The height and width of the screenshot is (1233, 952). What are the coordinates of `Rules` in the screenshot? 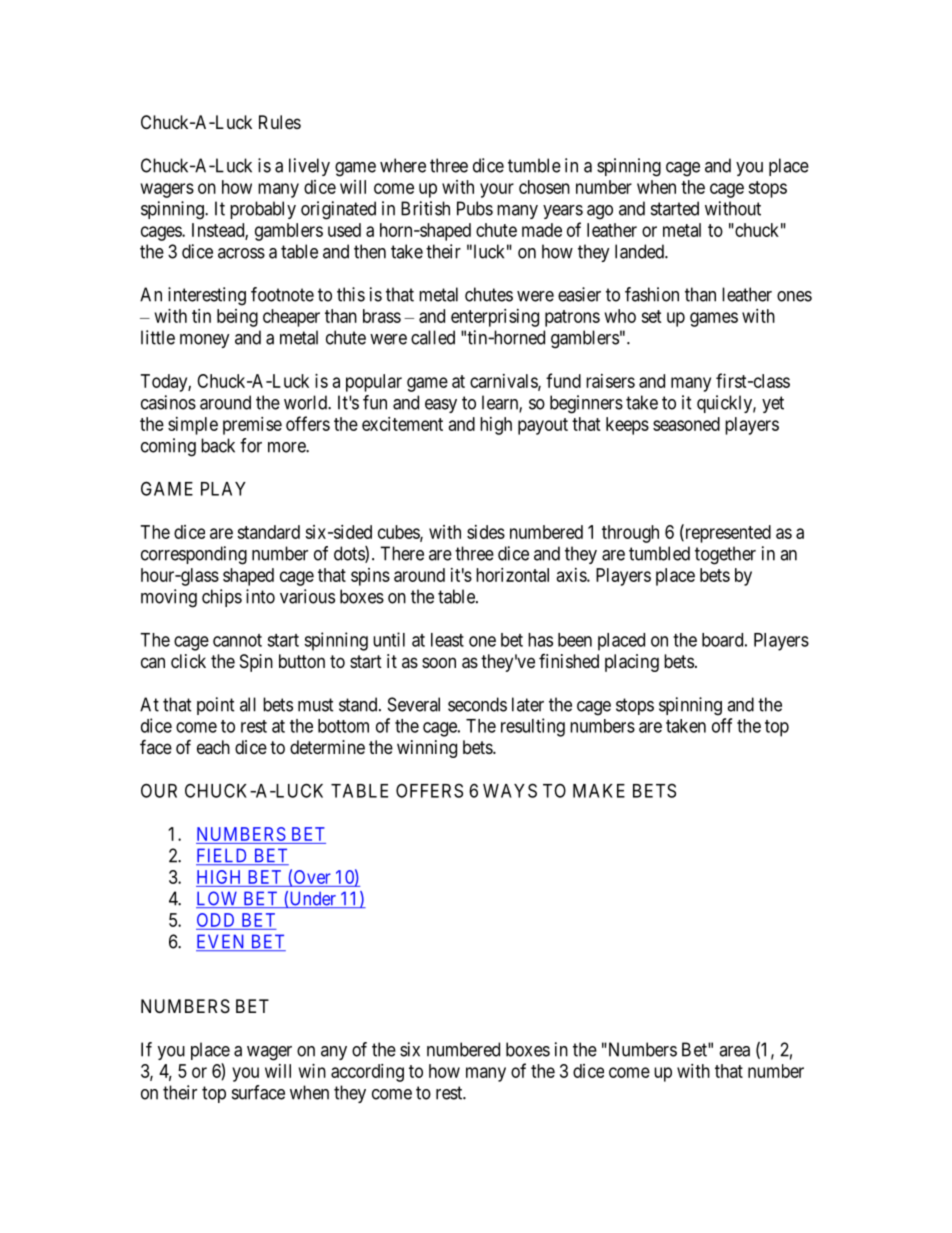 It's located at (280, 122).
